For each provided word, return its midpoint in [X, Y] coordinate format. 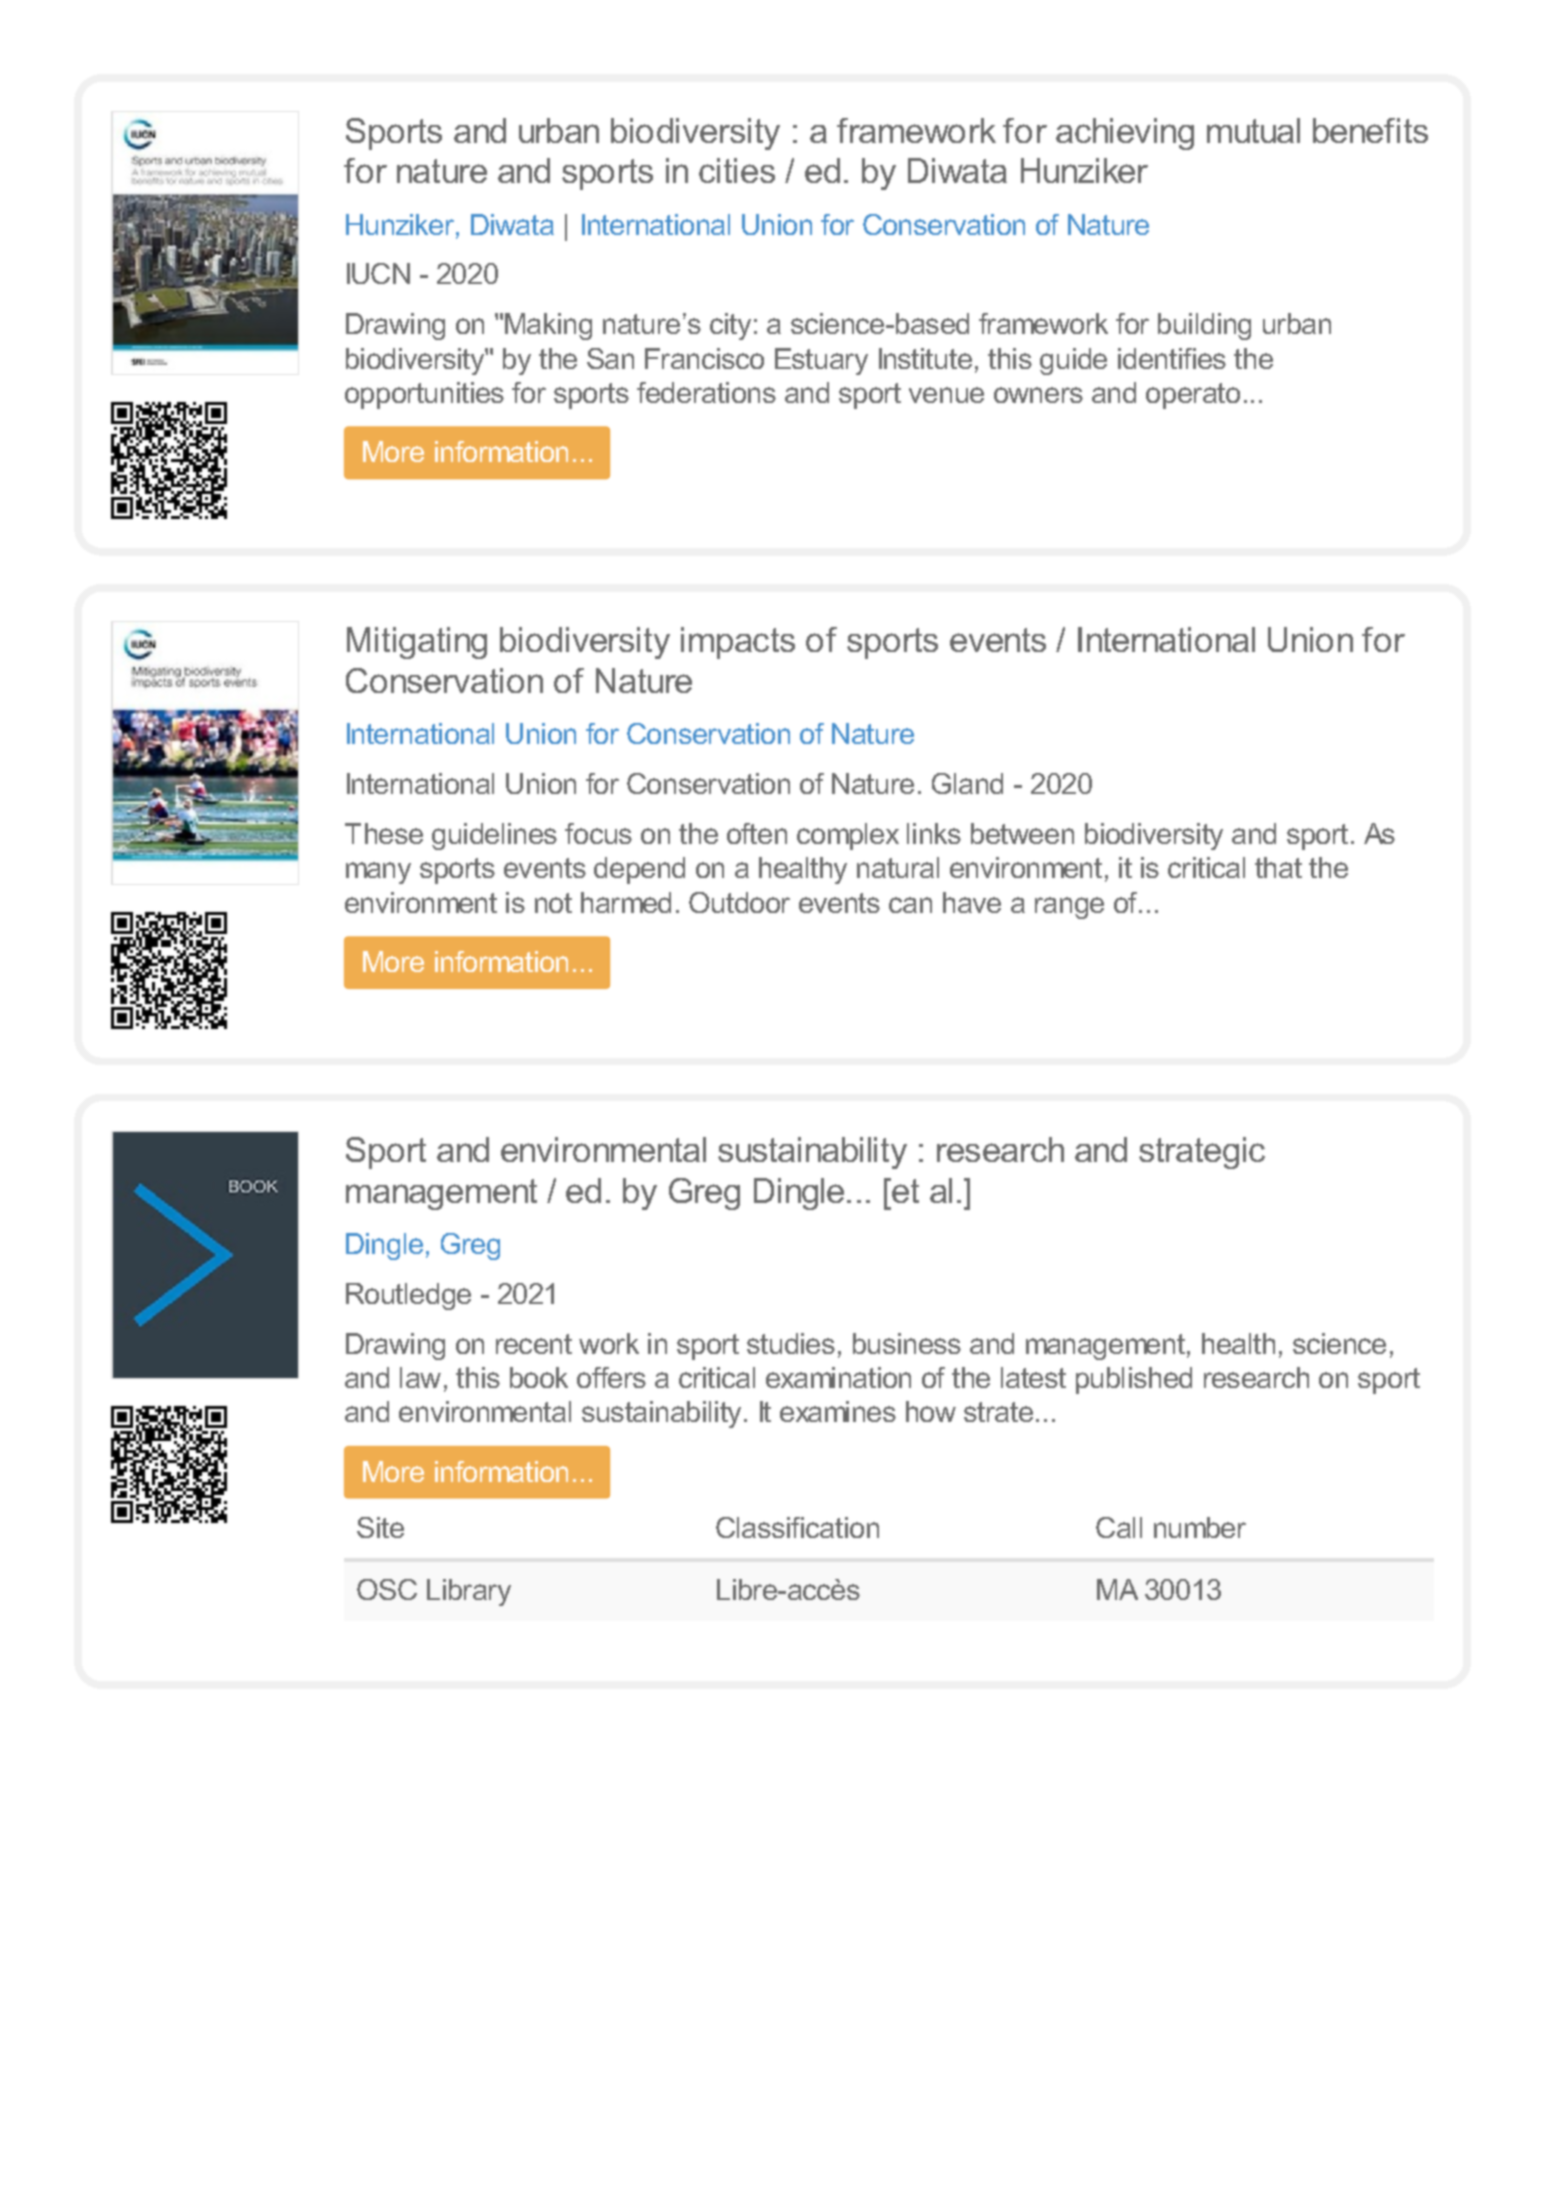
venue [946, 395]
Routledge [408, 1296]
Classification [797, 1527]
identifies [1172, 358]
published [1134, 1380]
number [1200, 1527]
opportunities [424, 395]
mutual [1253, 130]
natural [898, 867]
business [907, 1343]
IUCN [378, 273]
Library [469, 1592]
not [553, 903]
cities [737, 170]
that [1278, 867]
